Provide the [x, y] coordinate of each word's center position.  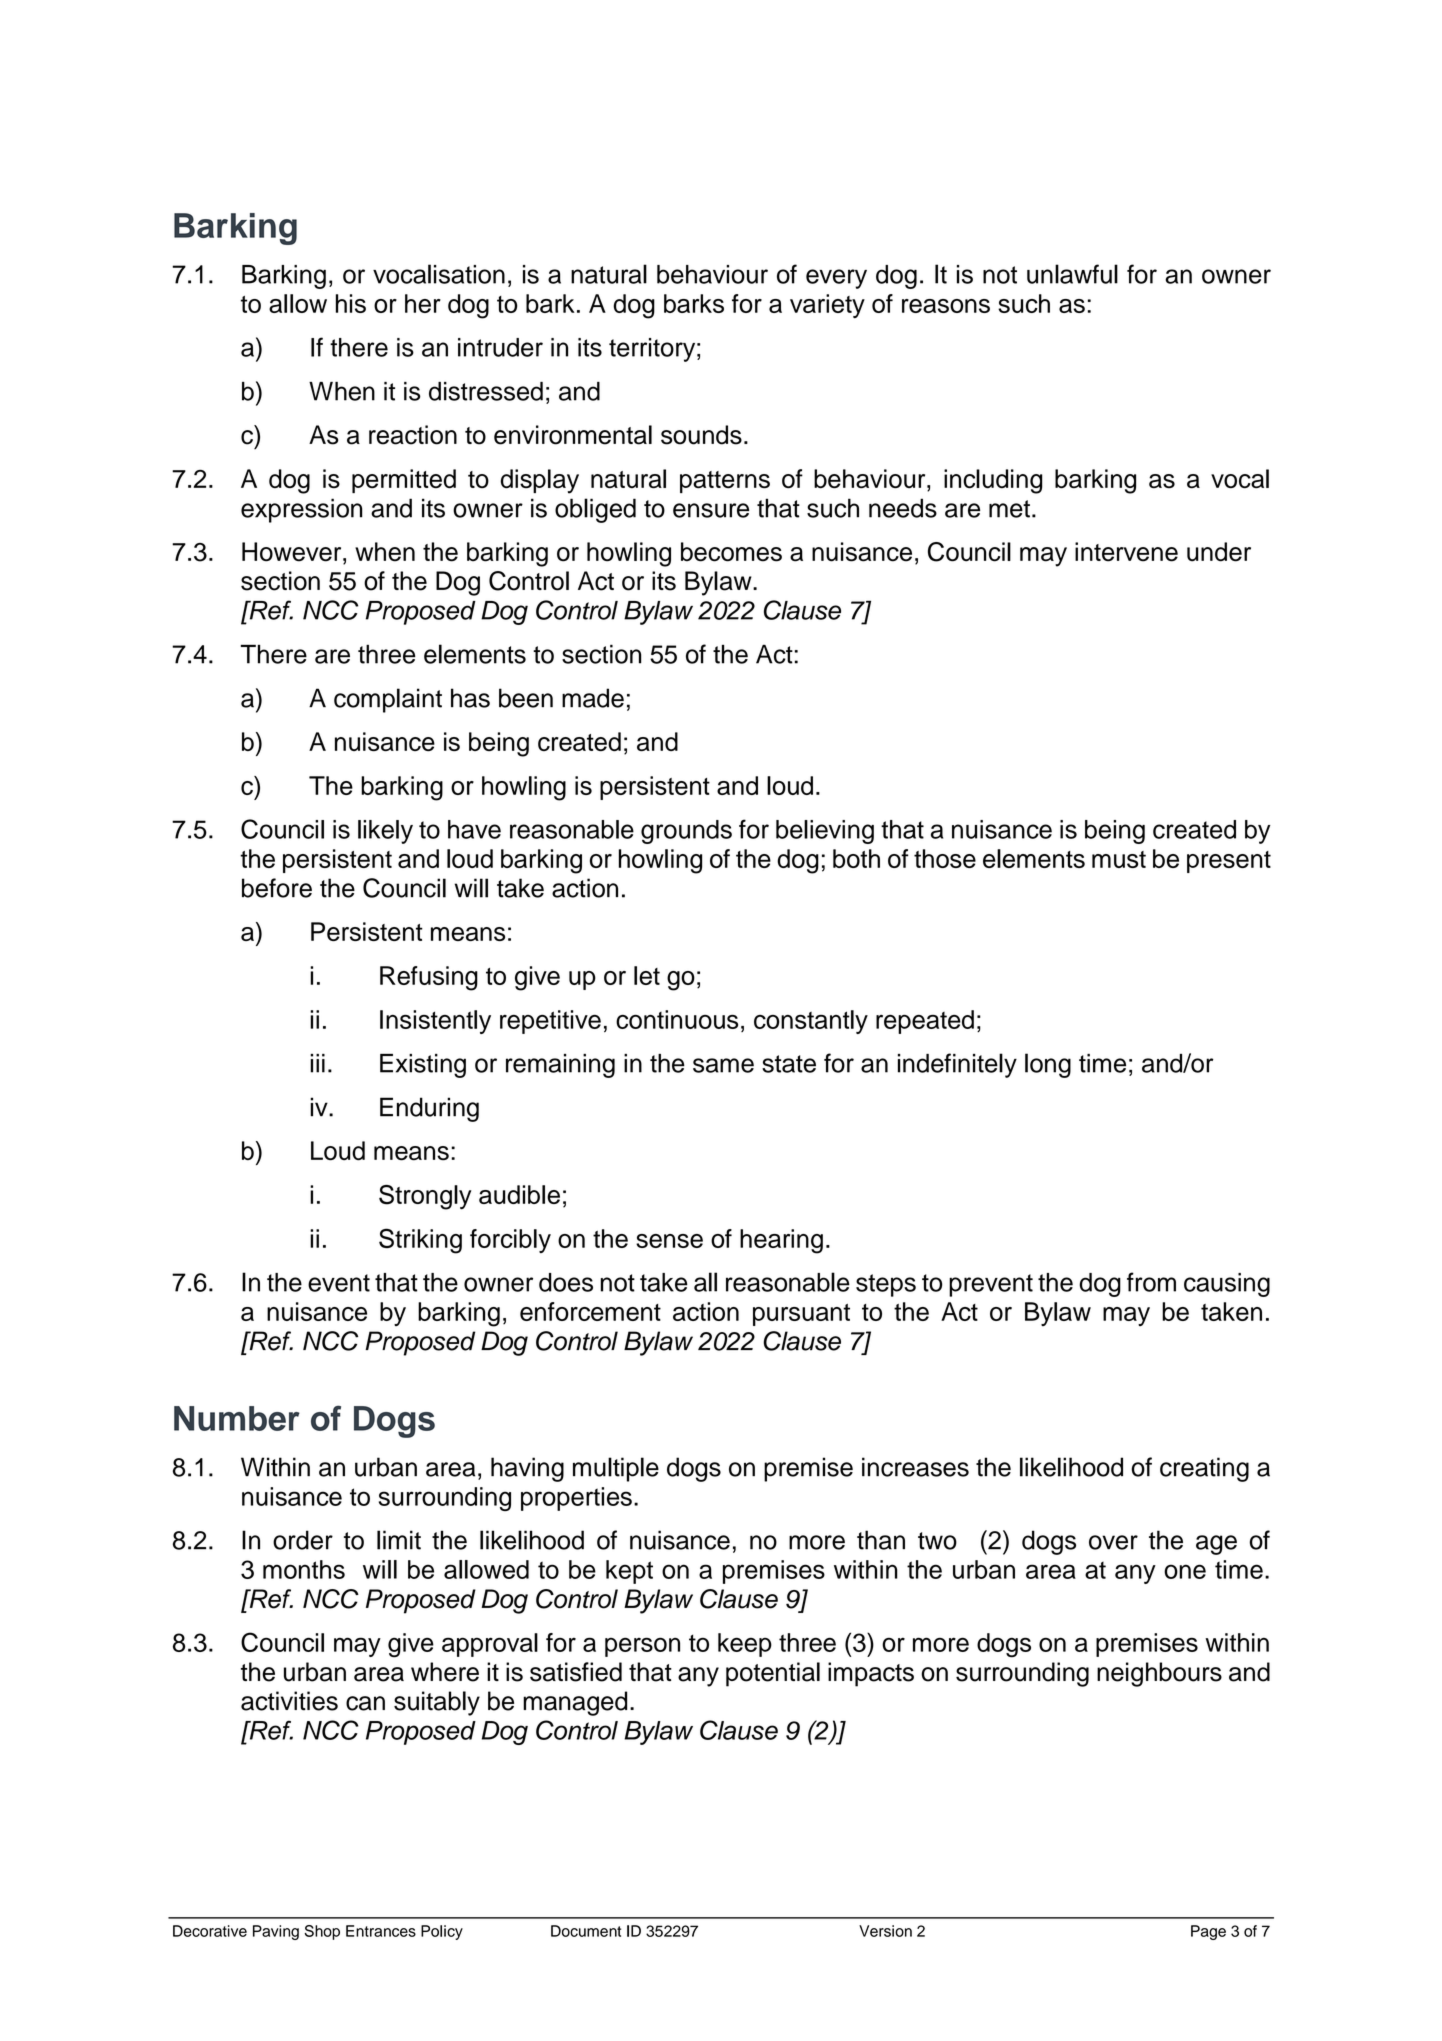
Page [1208, 1932]
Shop [322, 1932]
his [351, 303]
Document [586, 1931]
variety [827, 306]
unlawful [1072, 274]
